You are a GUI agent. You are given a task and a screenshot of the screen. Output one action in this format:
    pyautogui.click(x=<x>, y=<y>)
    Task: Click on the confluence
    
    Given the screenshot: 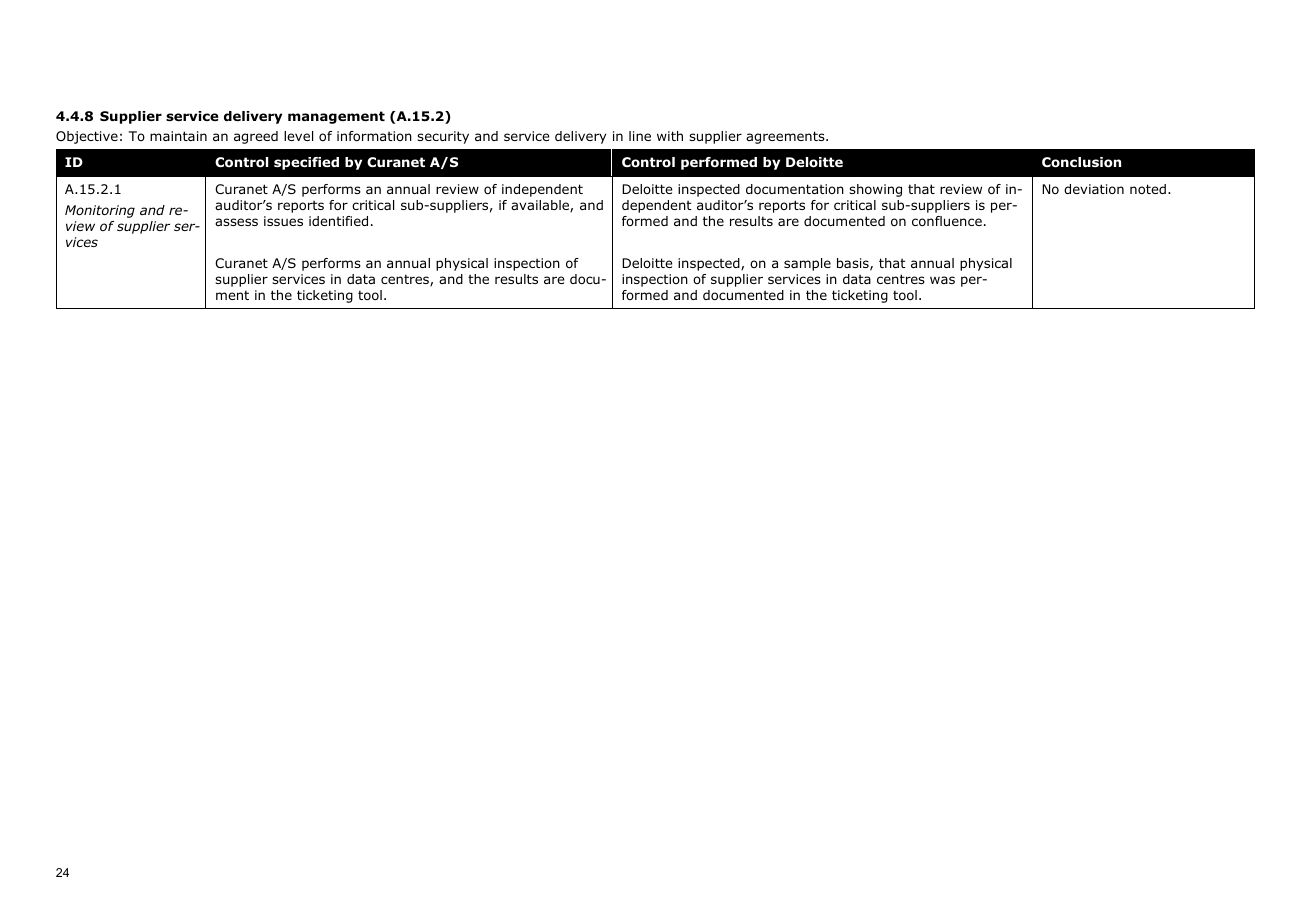 What is the action you would take?
    pyautogui.click(x=947, y=221)
